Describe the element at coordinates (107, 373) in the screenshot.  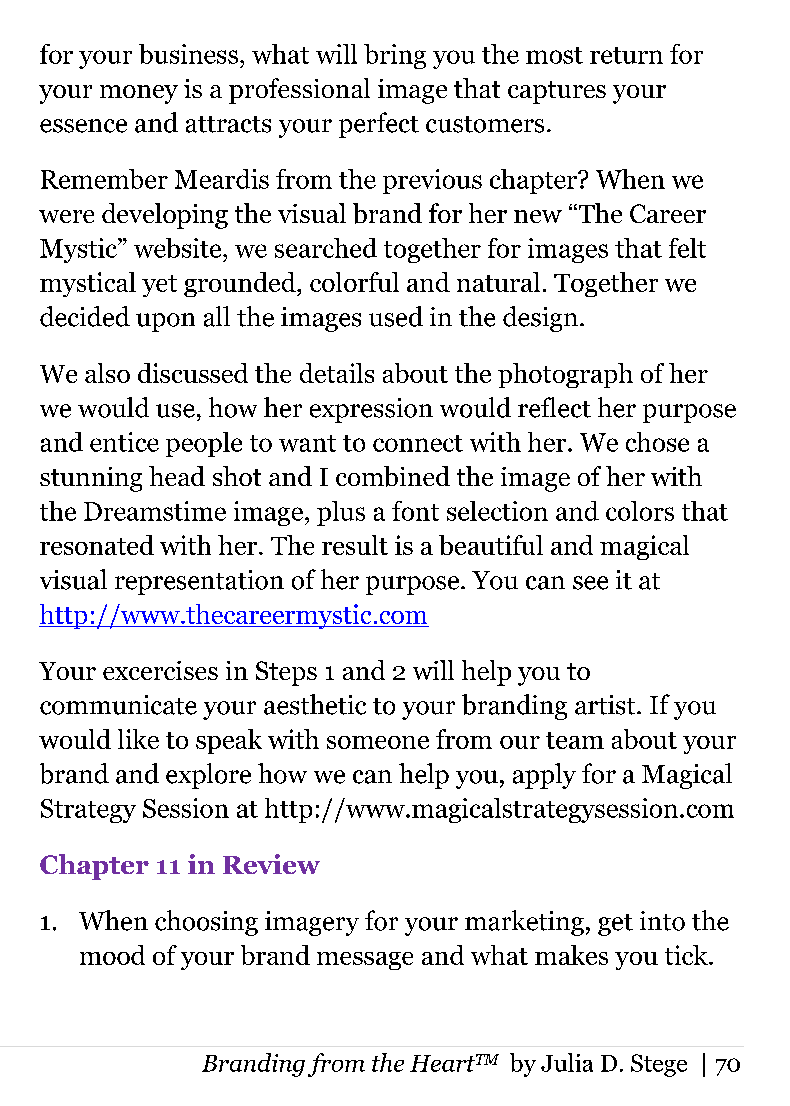
I see `also` at that location.
